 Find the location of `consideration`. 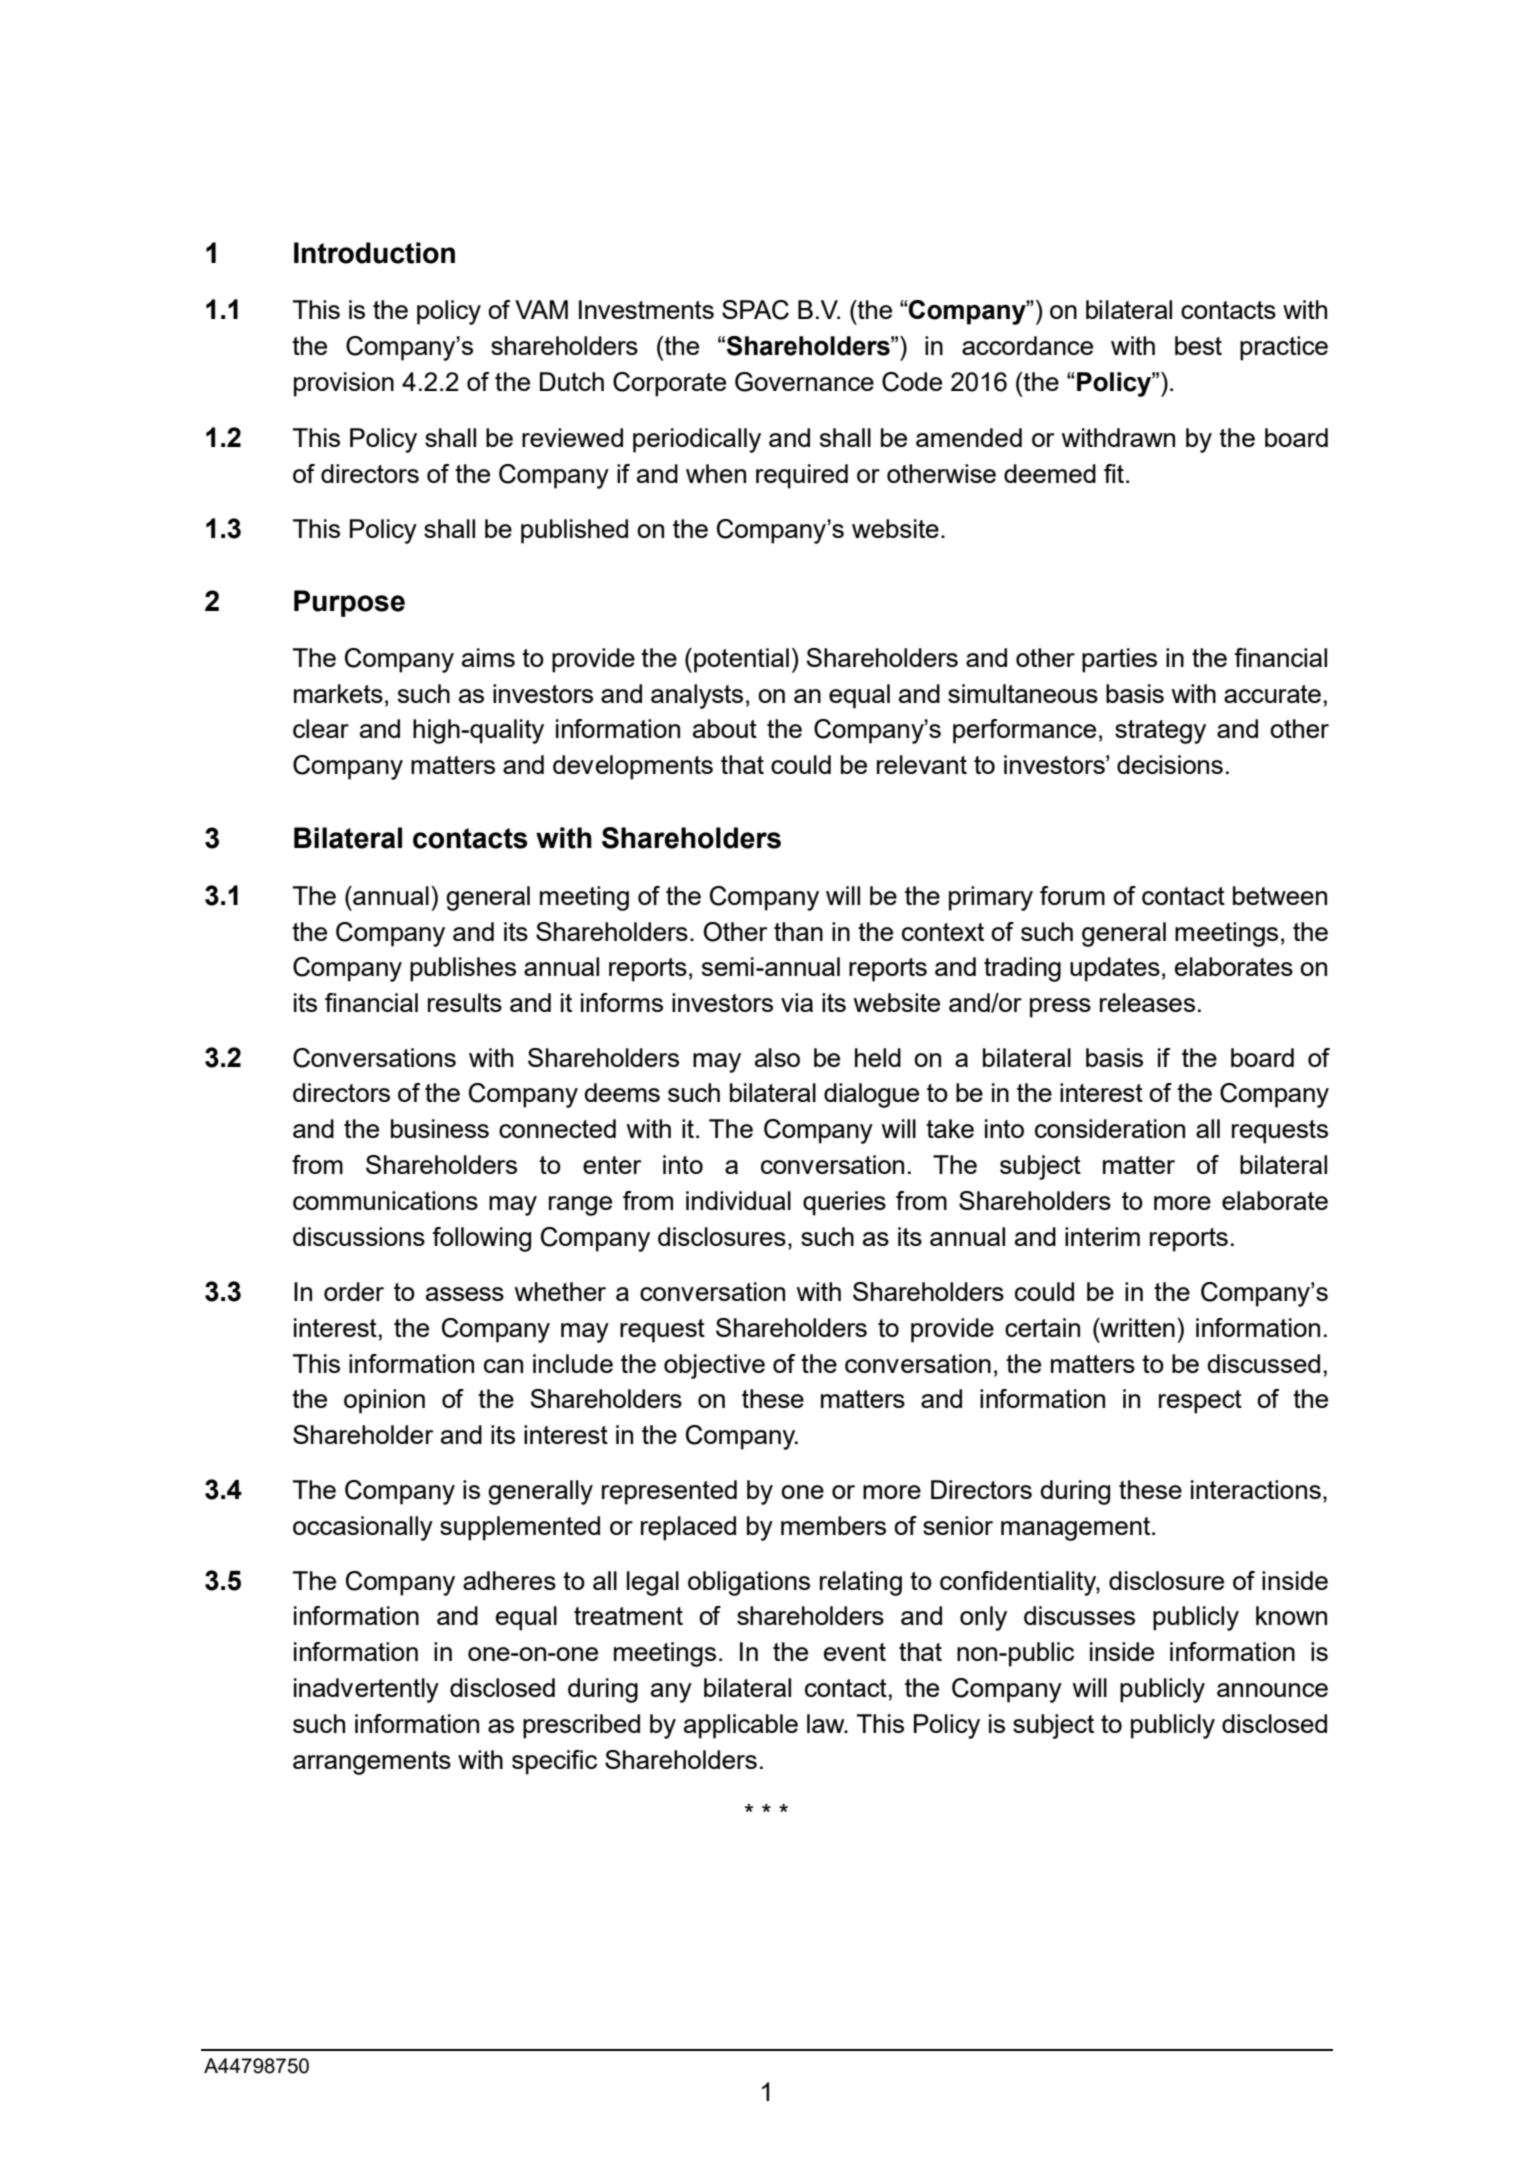

consideration is located at coordinates (1110, 1128).
